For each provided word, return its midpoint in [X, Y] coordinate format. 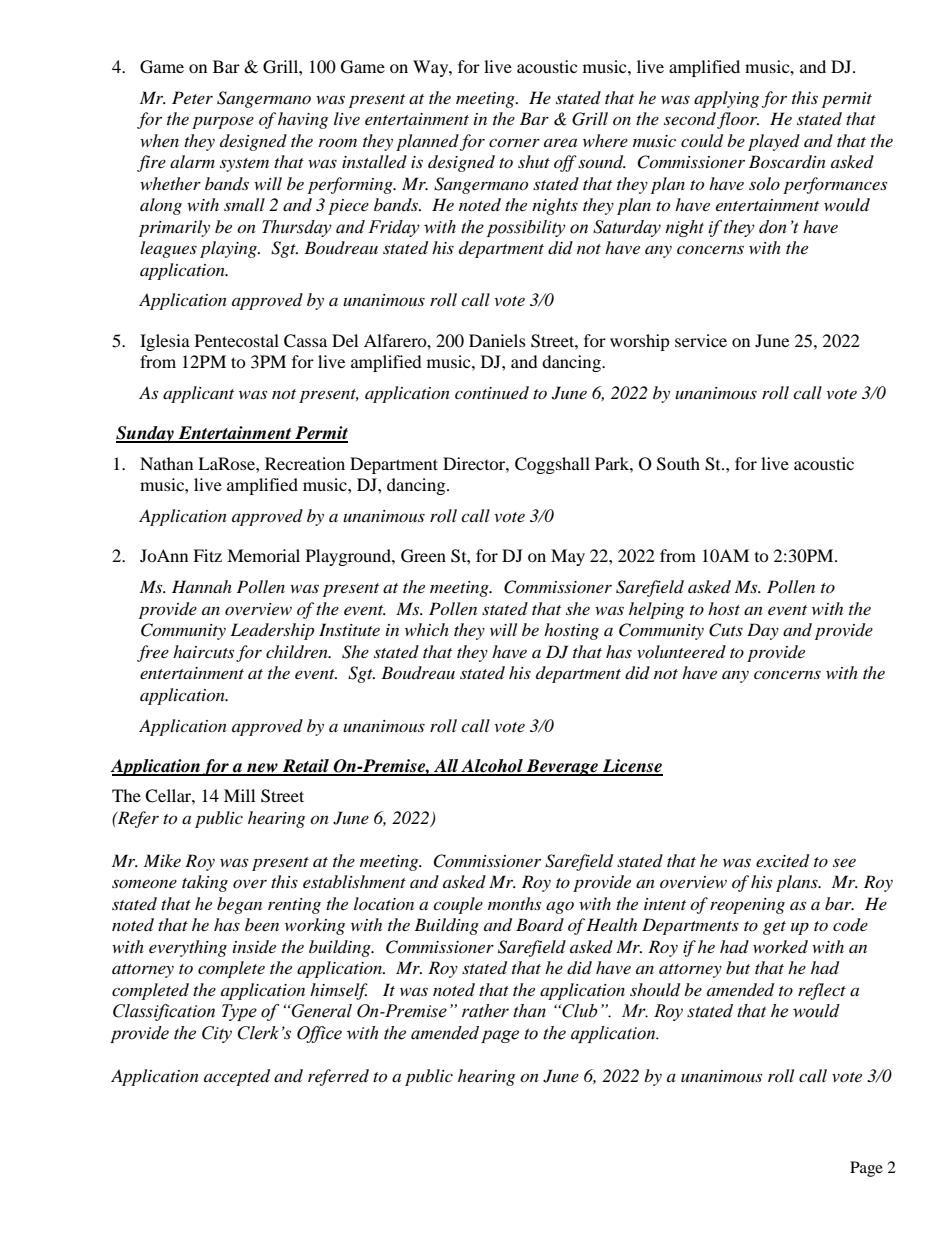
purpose [223, 122]
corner [514, 142]
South [678, 464]
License [632, 767]
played [774, 142]
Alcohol [492, 767]
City [217, 1034]
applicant [198, 394]
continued [492, 392]
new [262, 769]
